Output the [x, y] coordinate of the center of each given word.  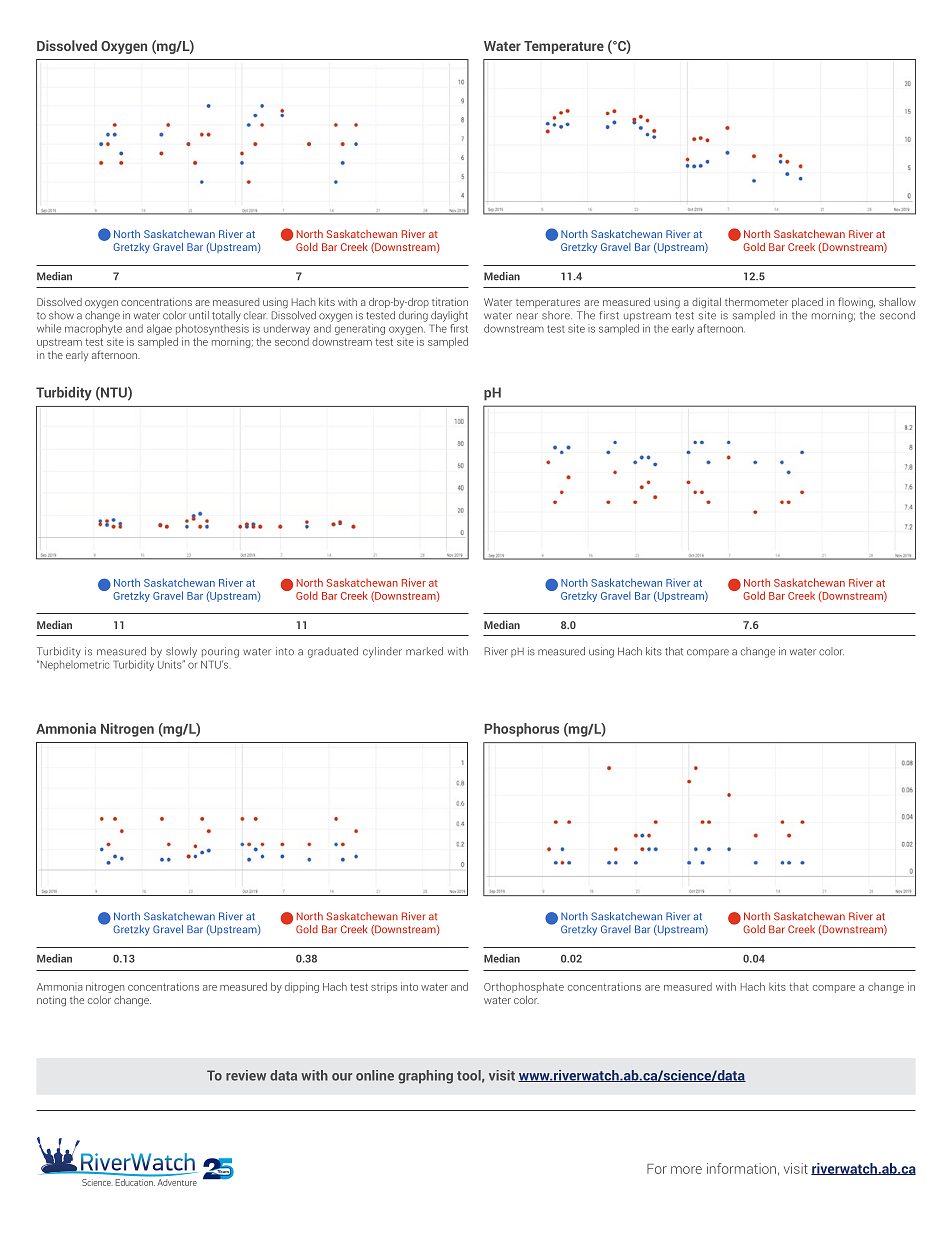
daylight [449, 316]
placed [807, 303]
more [686, 1170]
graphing [425, 1077]
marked [424, 651]
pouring [220, 652]
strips [384, 988]
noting [51, 1001]
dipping [302, 987]
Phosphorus [521, 730]
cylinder [382, 652]
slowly [181, 652]
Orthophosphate [524, 987]
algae [159, 329]
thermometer [756, 302]
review [246, 1075]
